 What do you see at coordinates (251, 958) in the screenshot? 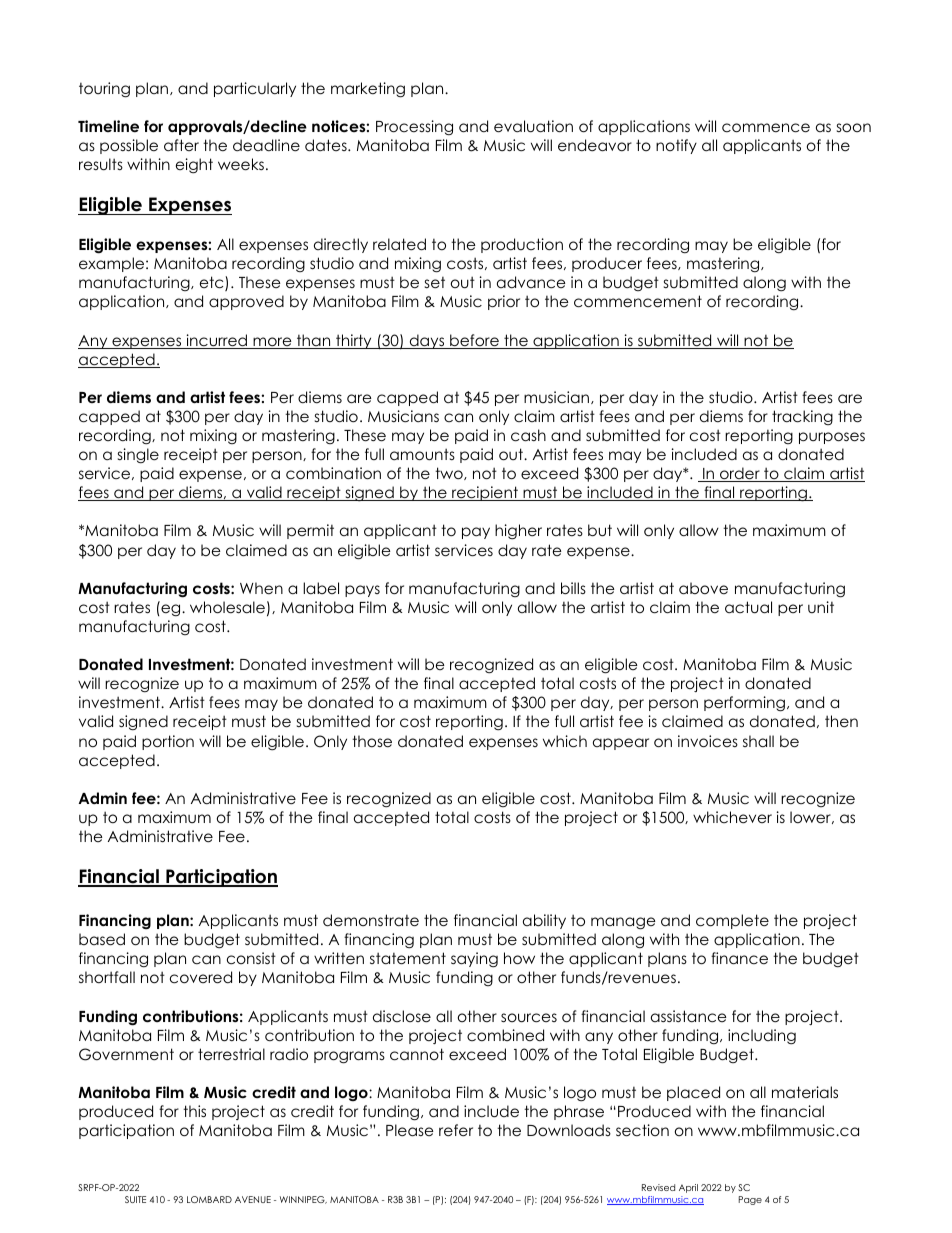
I see `consist` at bounding box center [251, 958].
